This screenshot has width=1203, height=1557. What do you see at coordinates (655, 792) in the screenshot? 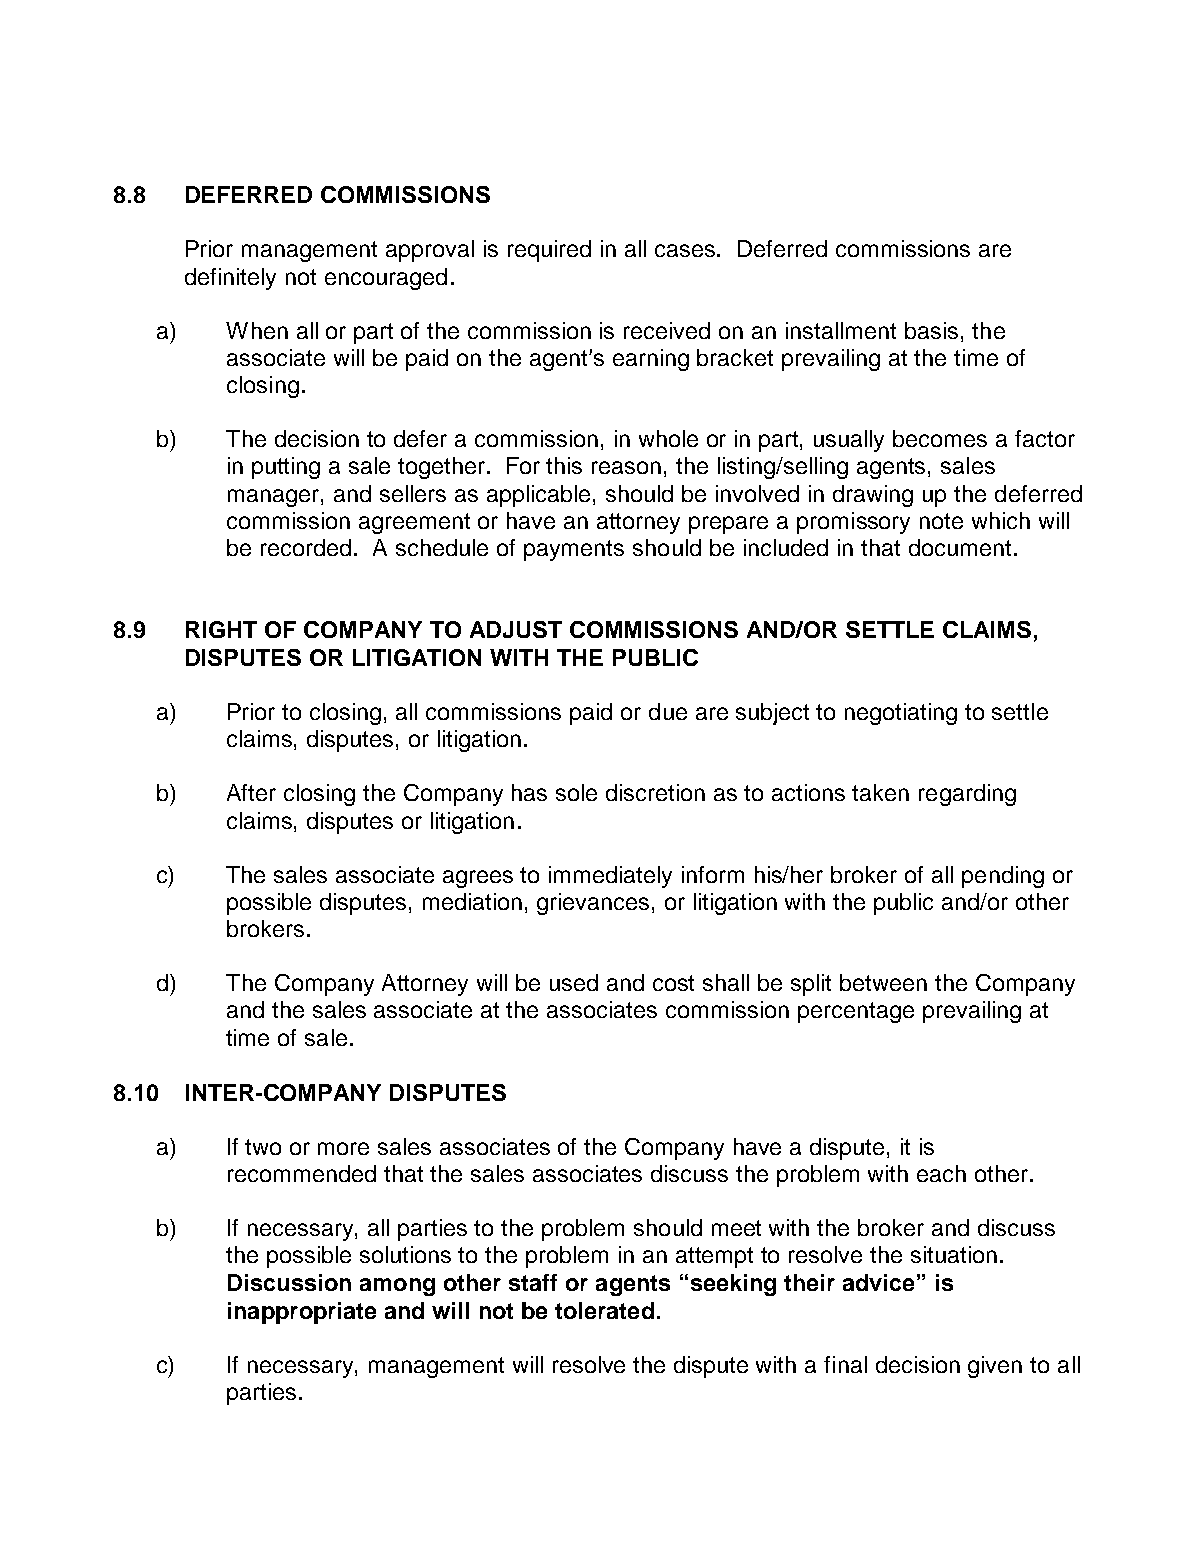
I see `discretion` at bounding box center [655, 792].
